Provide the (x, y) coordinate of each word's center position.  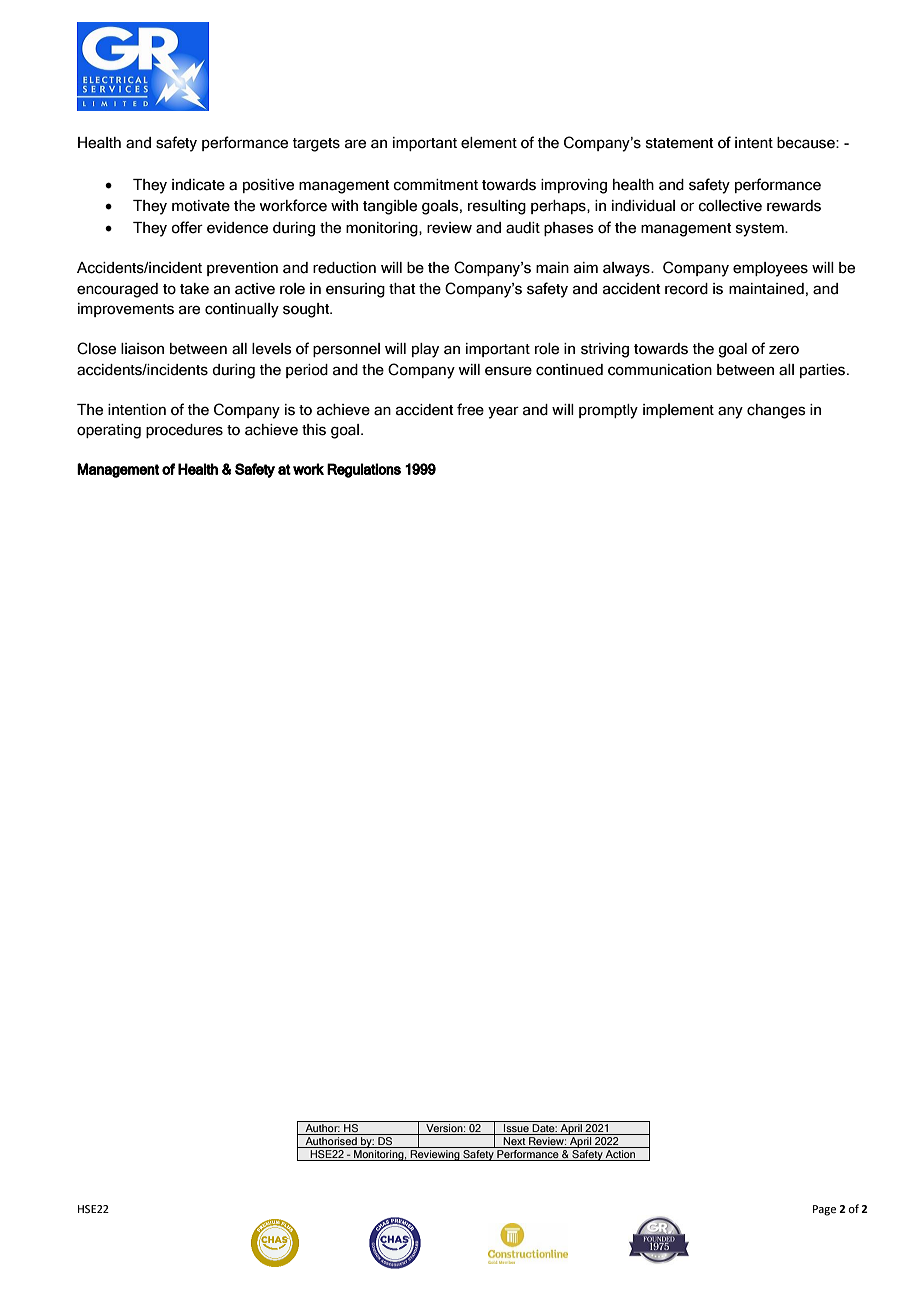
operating (109, 431)
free (470, 409)
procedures (184, 431)
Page (824, 1210)
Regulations (364, 470)
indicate (198, 185)
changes (776, 411)
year (503, 412)
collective (730, 206)
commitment (435, 185)
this (314, 430)
